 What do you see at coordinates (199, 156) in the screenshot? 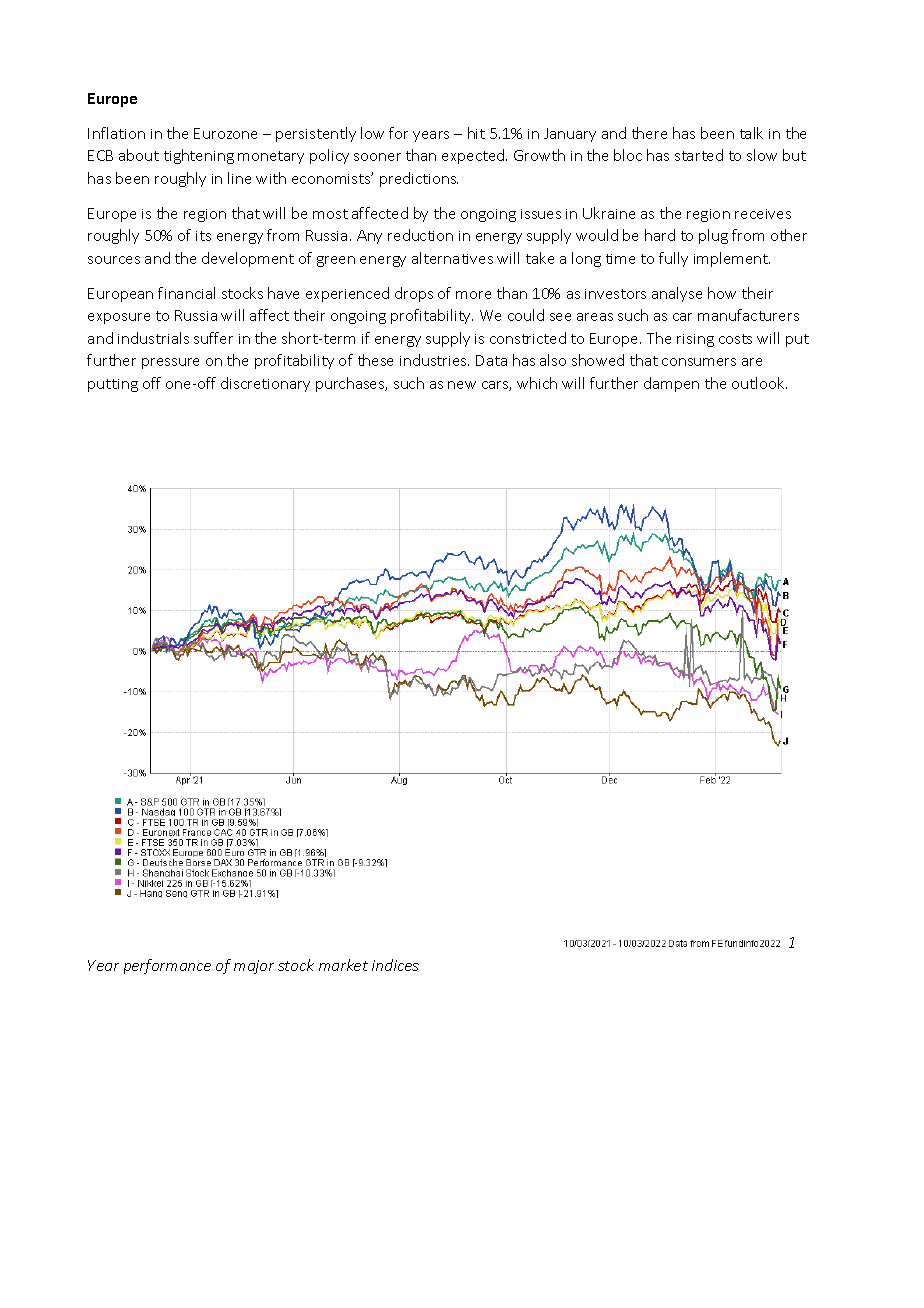
I see `tightening` at bounding box center [199, 156].
